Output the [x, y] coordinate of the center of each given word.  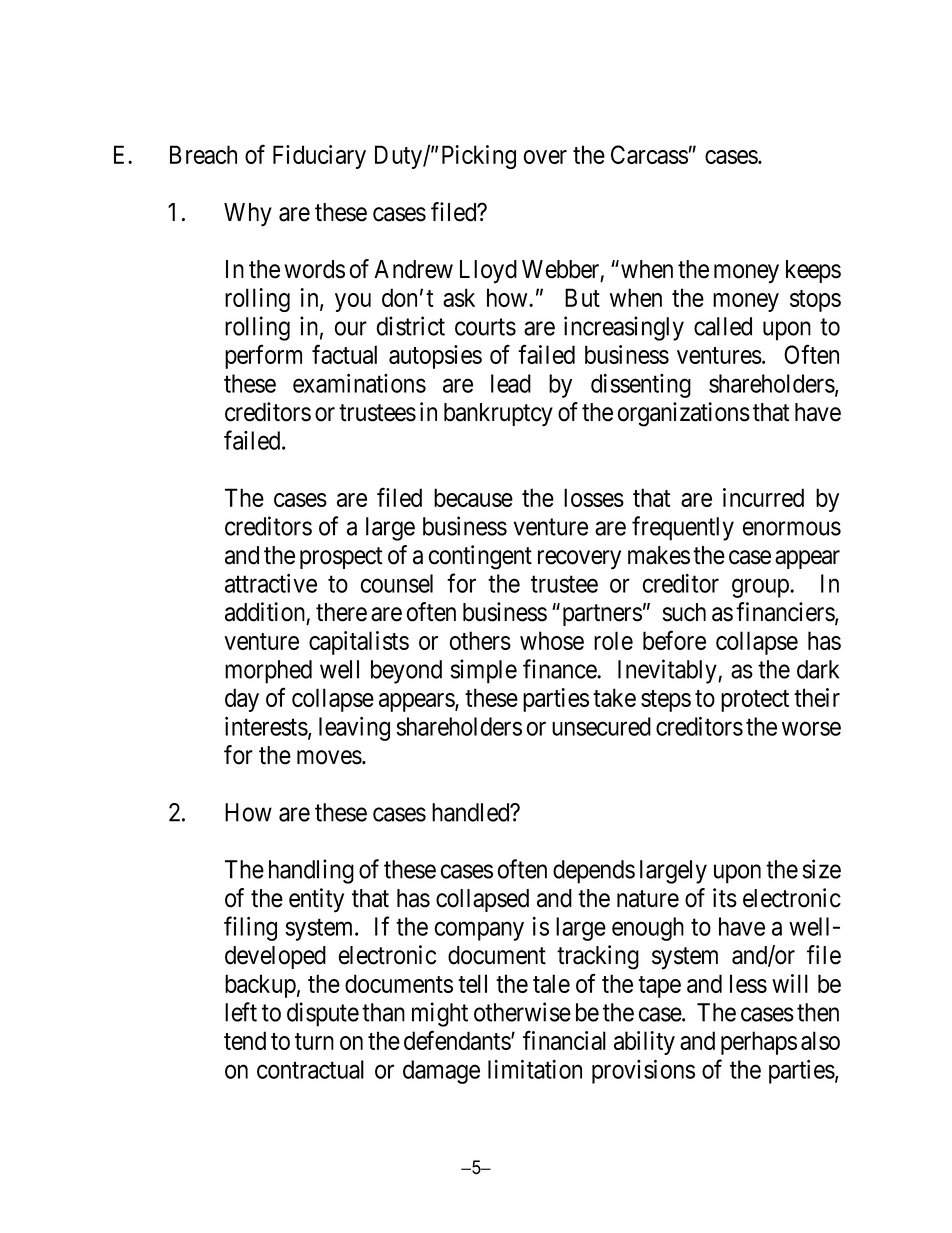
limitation [535, 1069]
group [761, 588]
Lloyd [488, 272]
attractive [271, 583]
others [480, 640]
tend [245, 1040]
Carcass [649, 154]
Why [248, 215]
